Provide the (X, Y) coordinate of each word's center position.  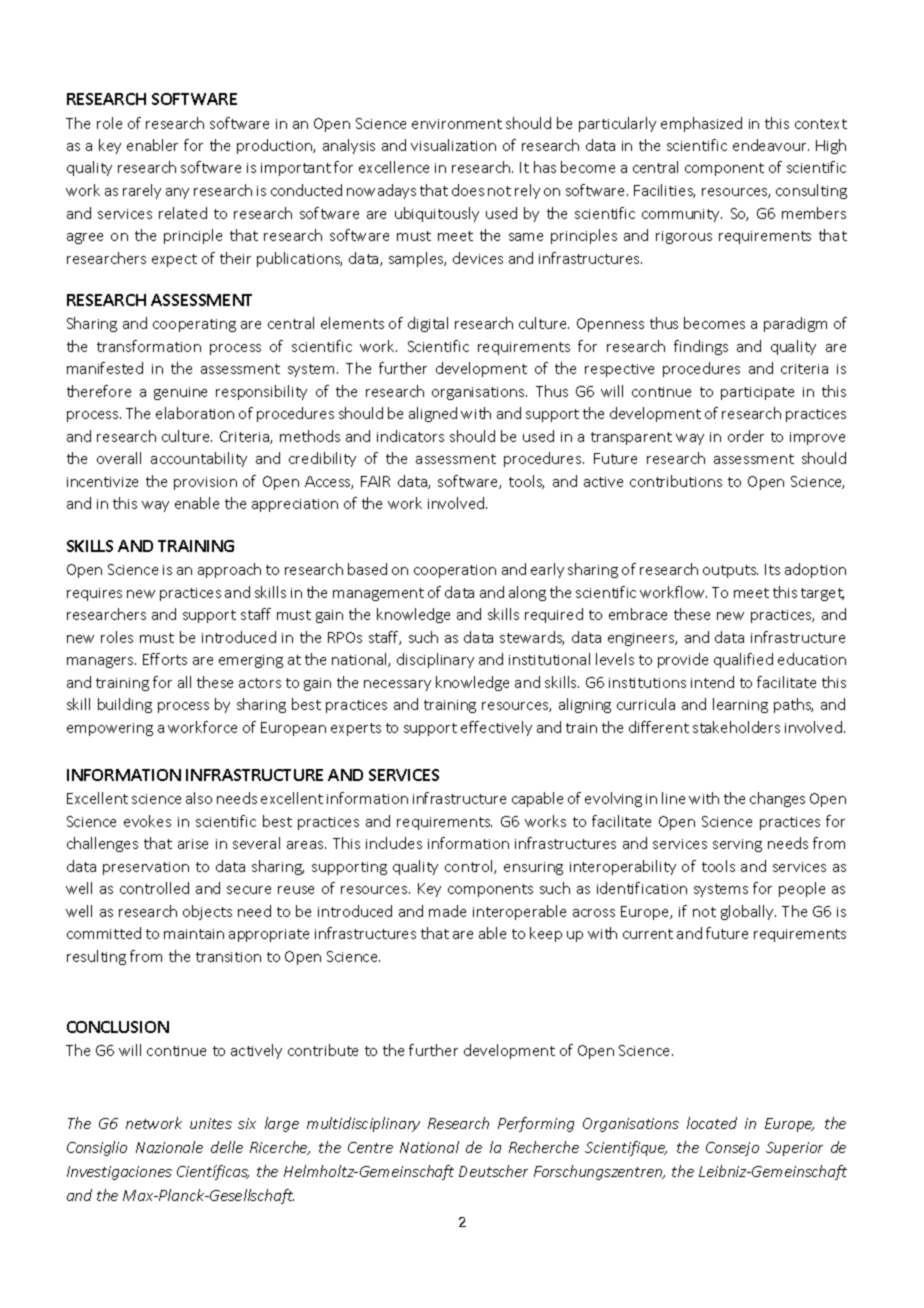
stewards (532, 638)
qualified (743, 660)
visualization (453, 145)
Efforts (165, 659)
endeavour (771, 145)
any (177, 193)
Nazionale (169, 1147)
